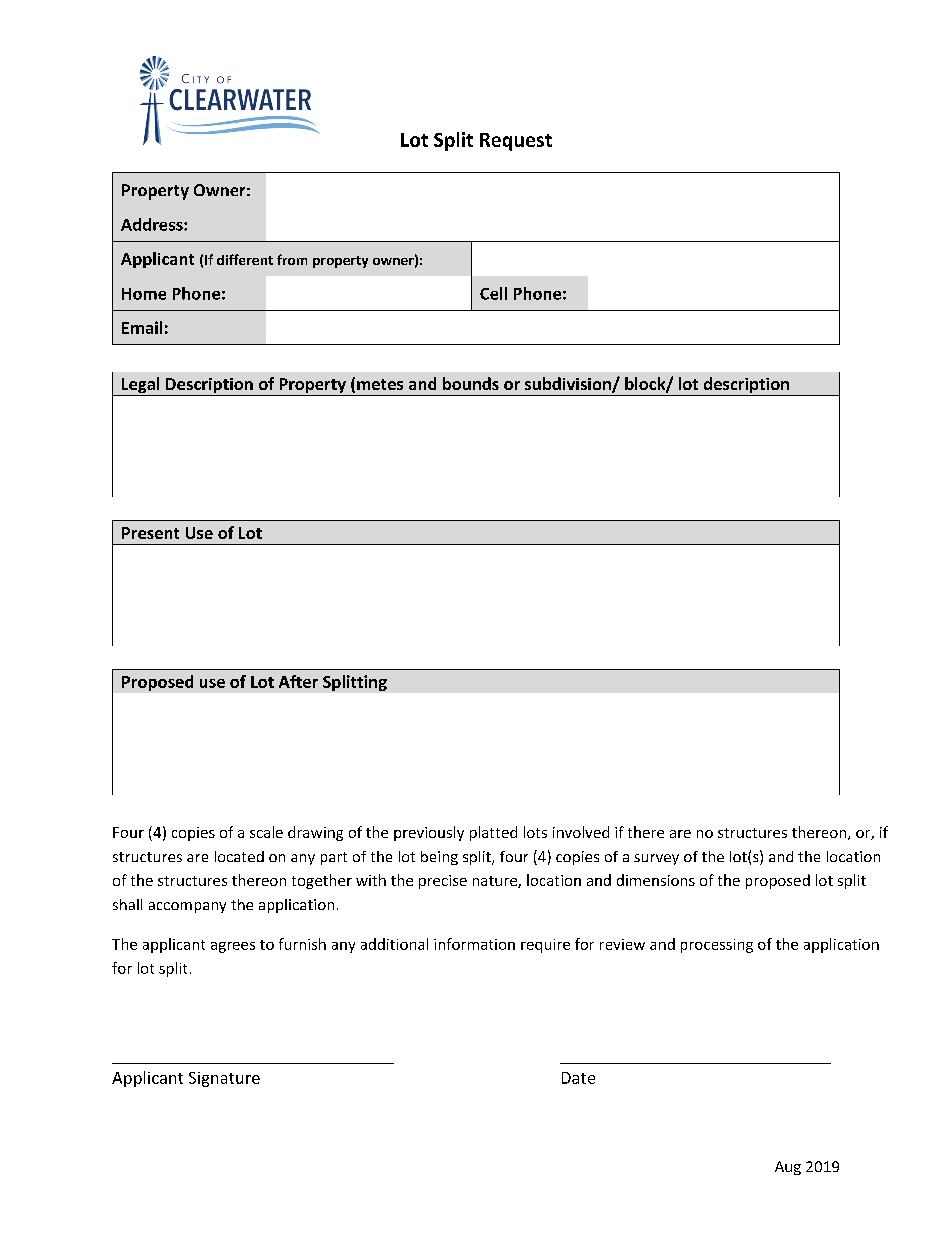 The width and height of the page is (952, 1233). I want to click on Address, so click(153, 224).
